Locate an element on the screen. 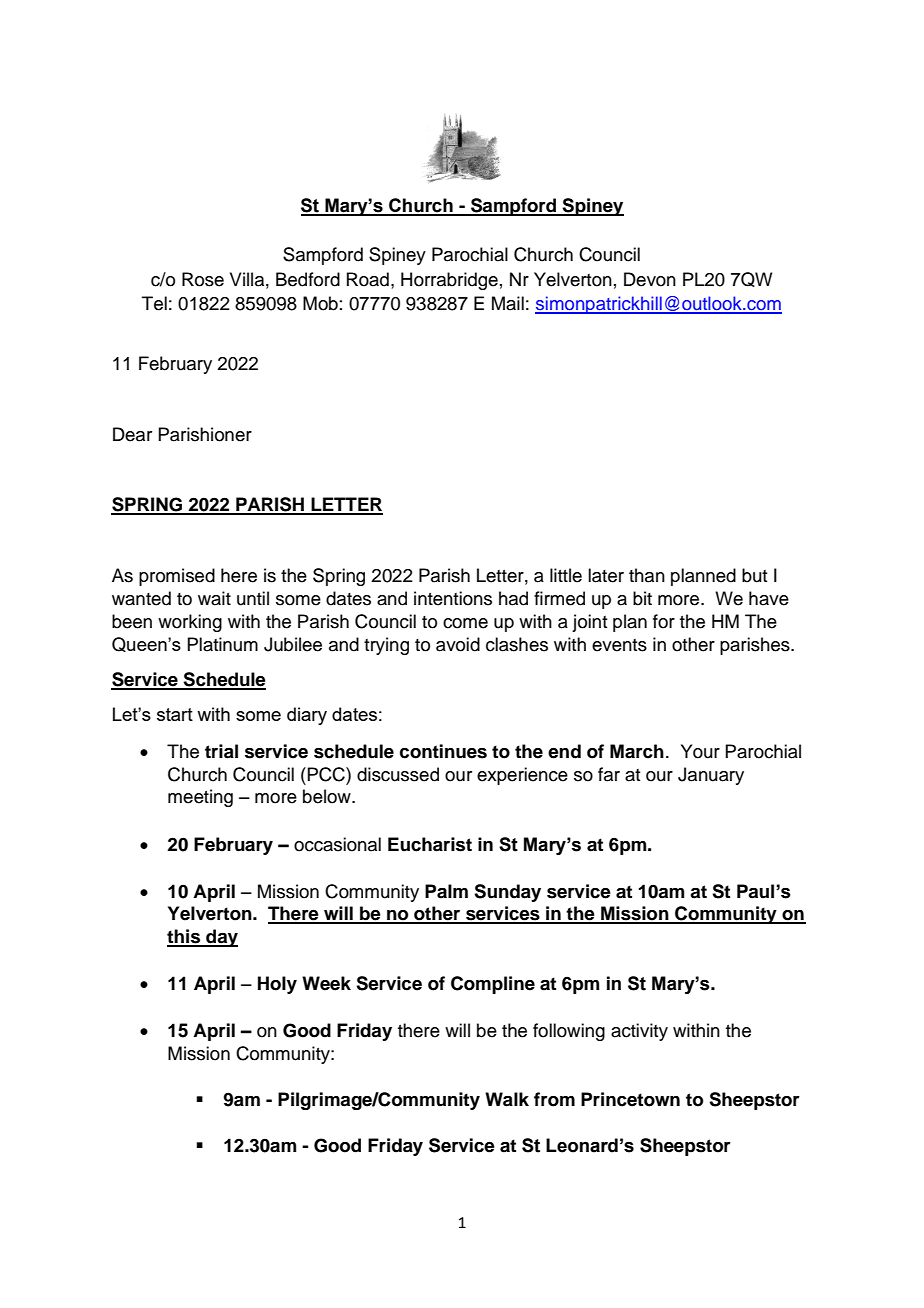 The height and width of the screenshot is (1308, 924). Walk is located at coordinates (507, 1099).
